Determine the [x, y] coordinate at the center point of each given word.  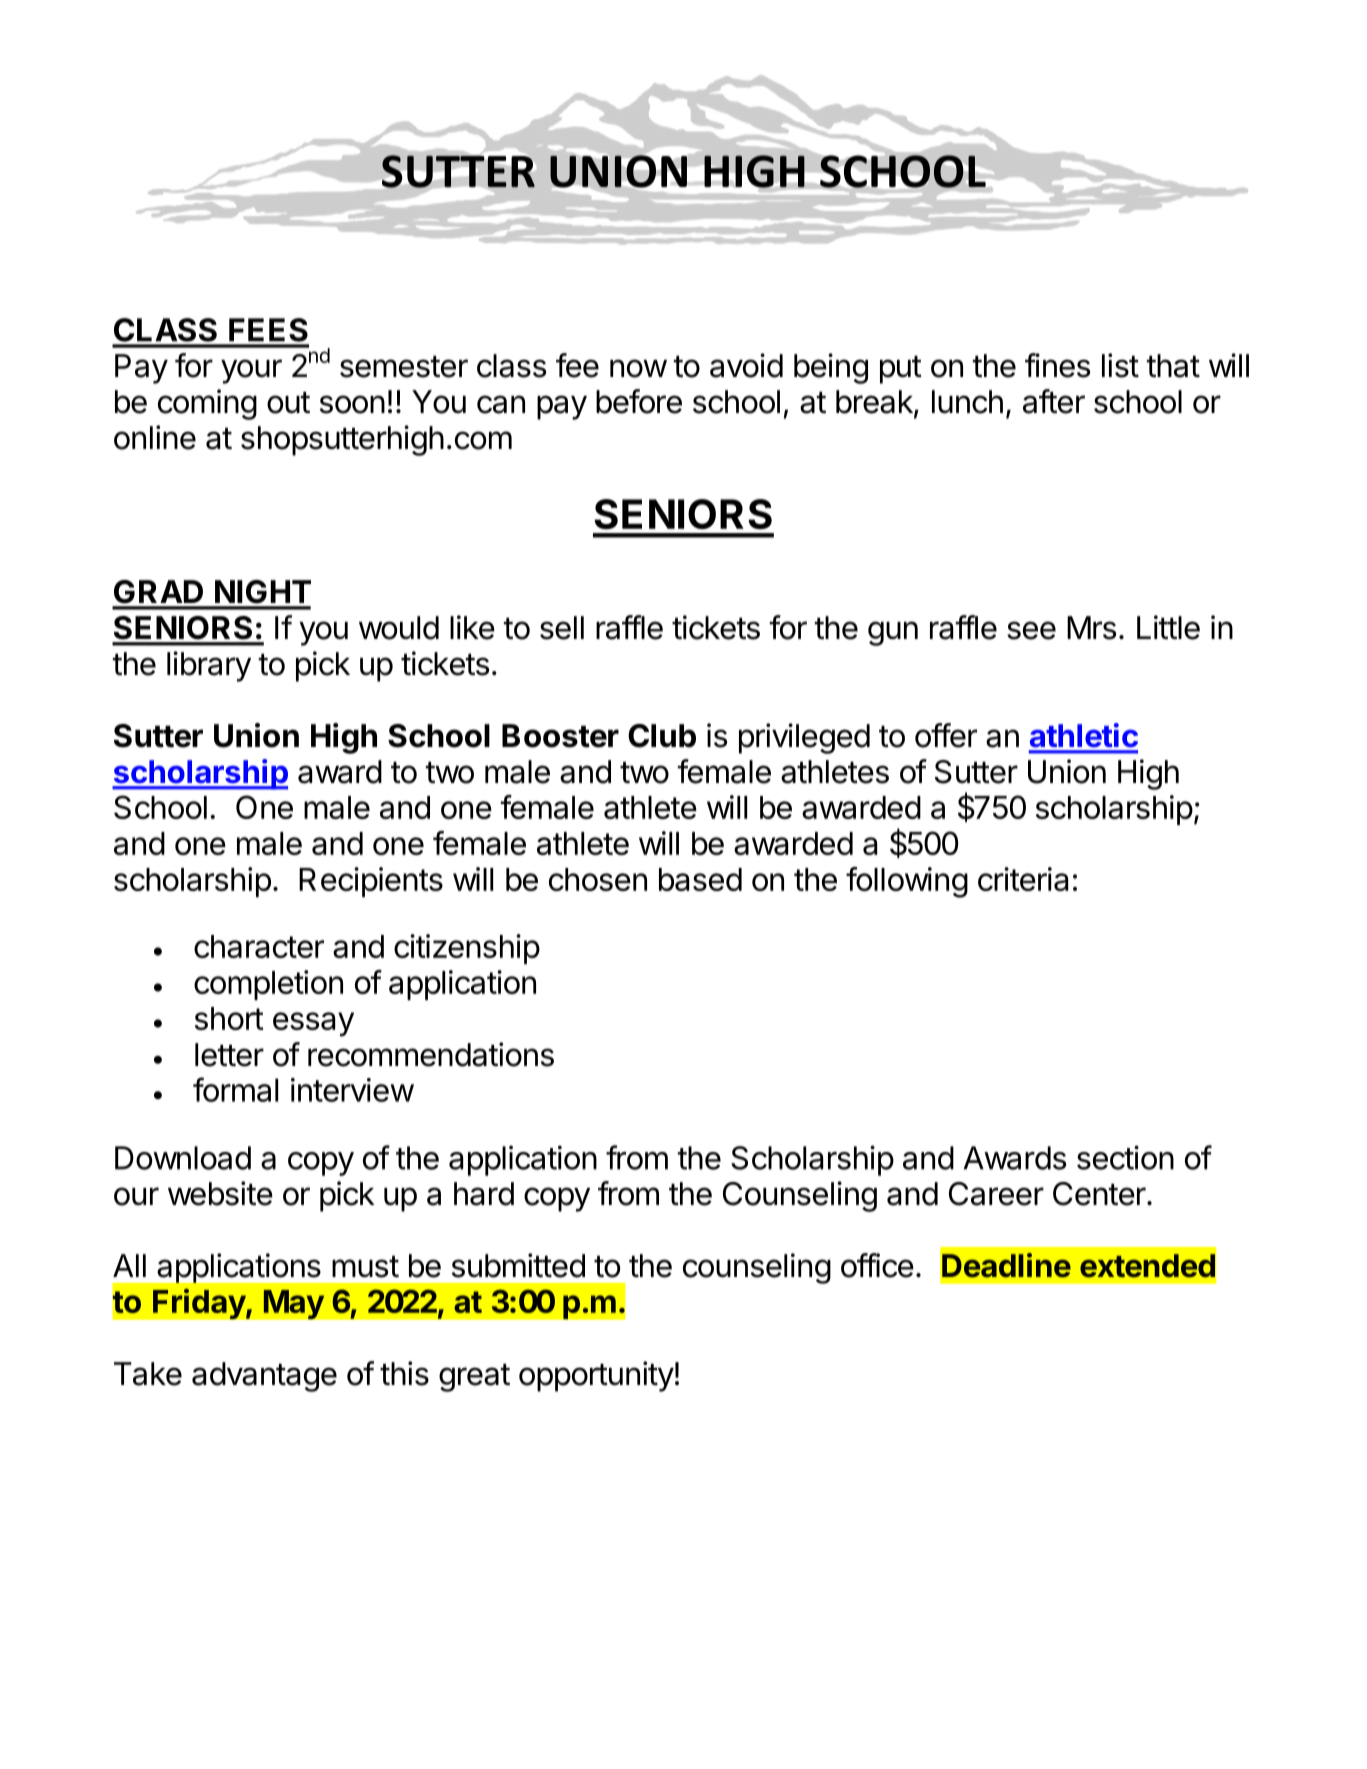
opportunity [596, 1376]
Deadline [1006, 1265]
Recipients [371, 882]
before [639, 401]
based [700, 879]
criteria [1023, 879]
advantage [264, 1377]
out [288, 403]
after [1054, 401]
